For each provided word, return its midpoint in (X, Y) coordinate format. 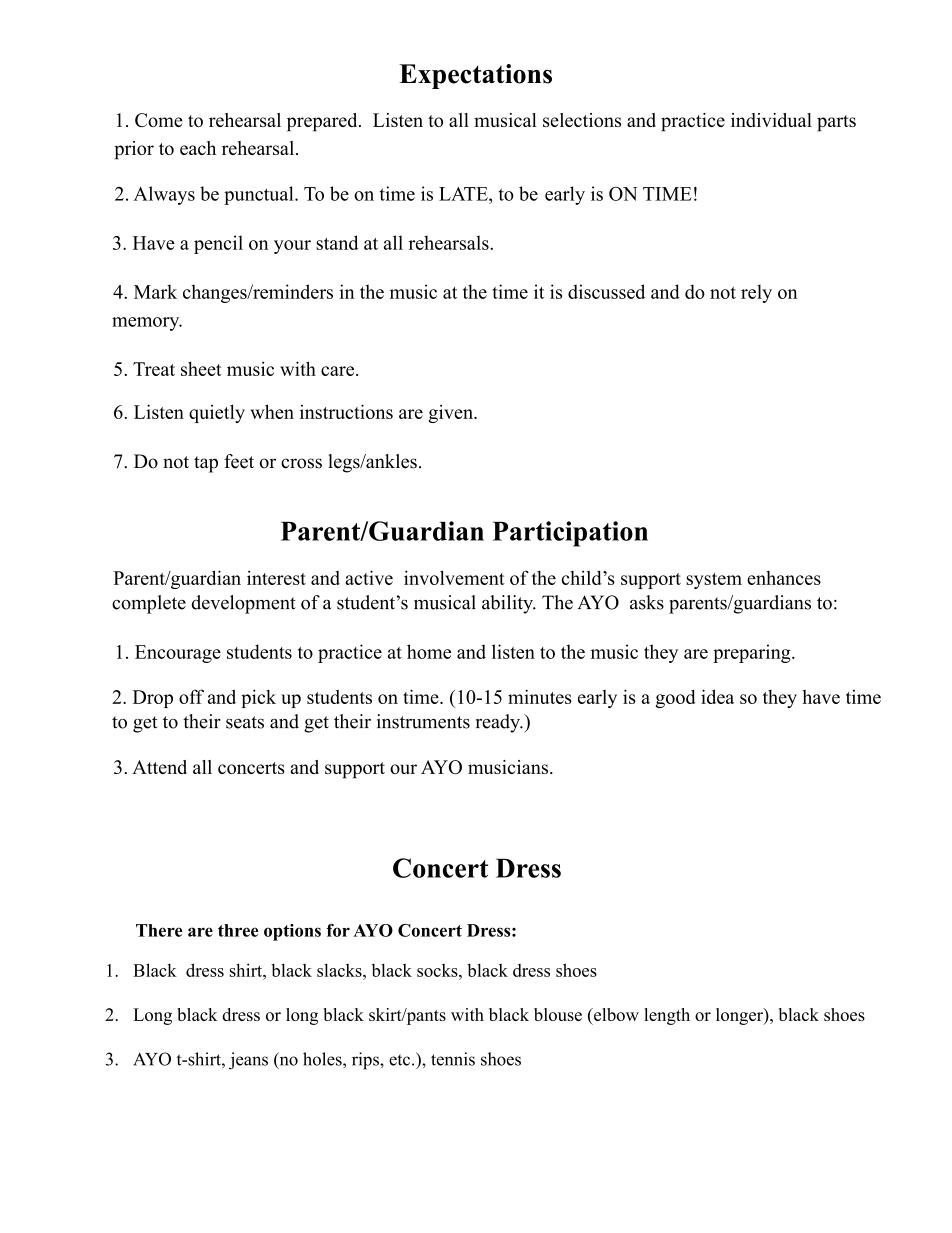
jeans (248, 1061)
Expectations (475, 76)
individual (771, 120)
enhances (784, 578)
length (667, 1016)
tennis (453, 1059)
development (244, 604)
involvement (454, 577)
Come (159, 120)
